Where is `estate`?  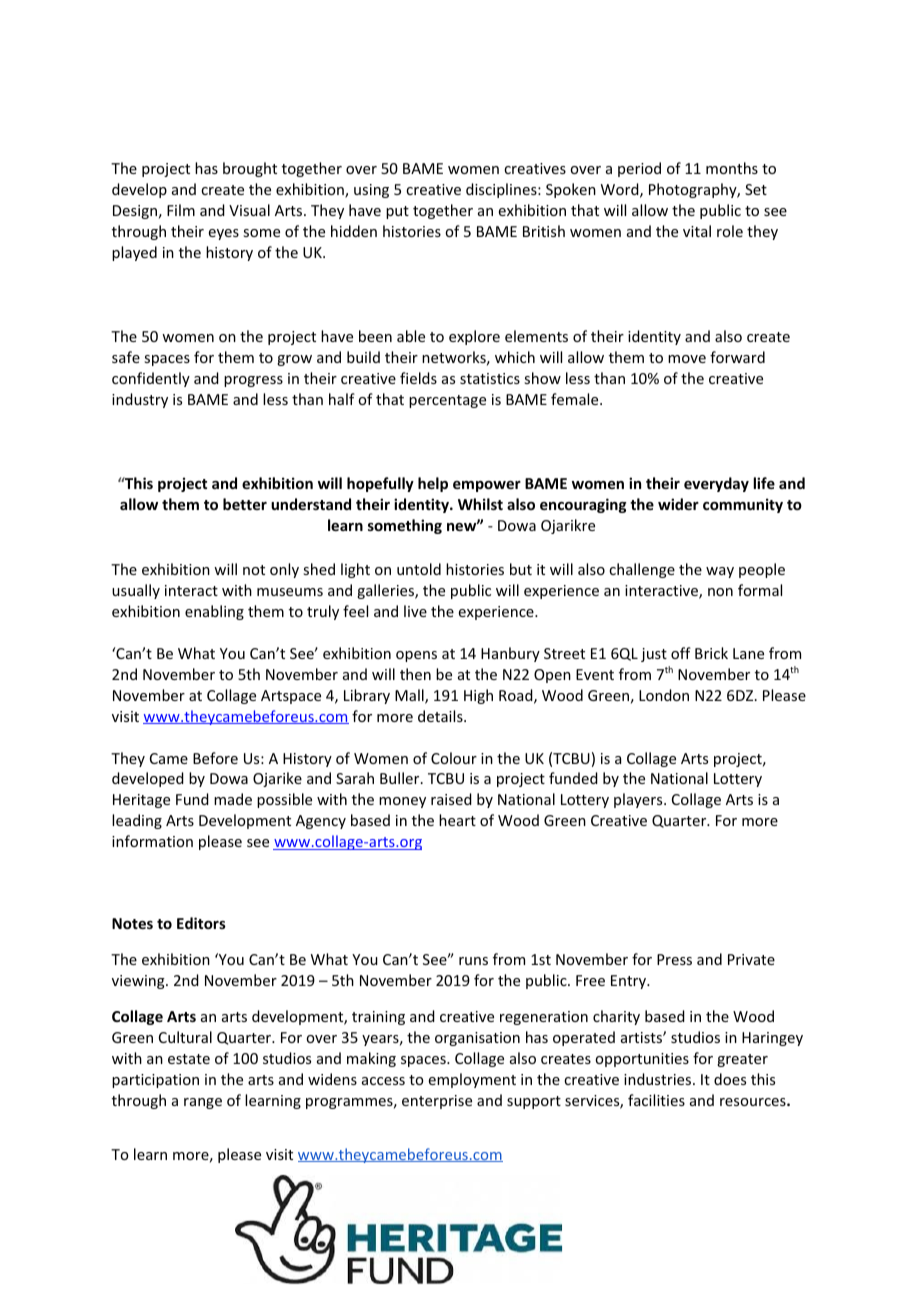 estate is located at coordinates (189, 1059).
